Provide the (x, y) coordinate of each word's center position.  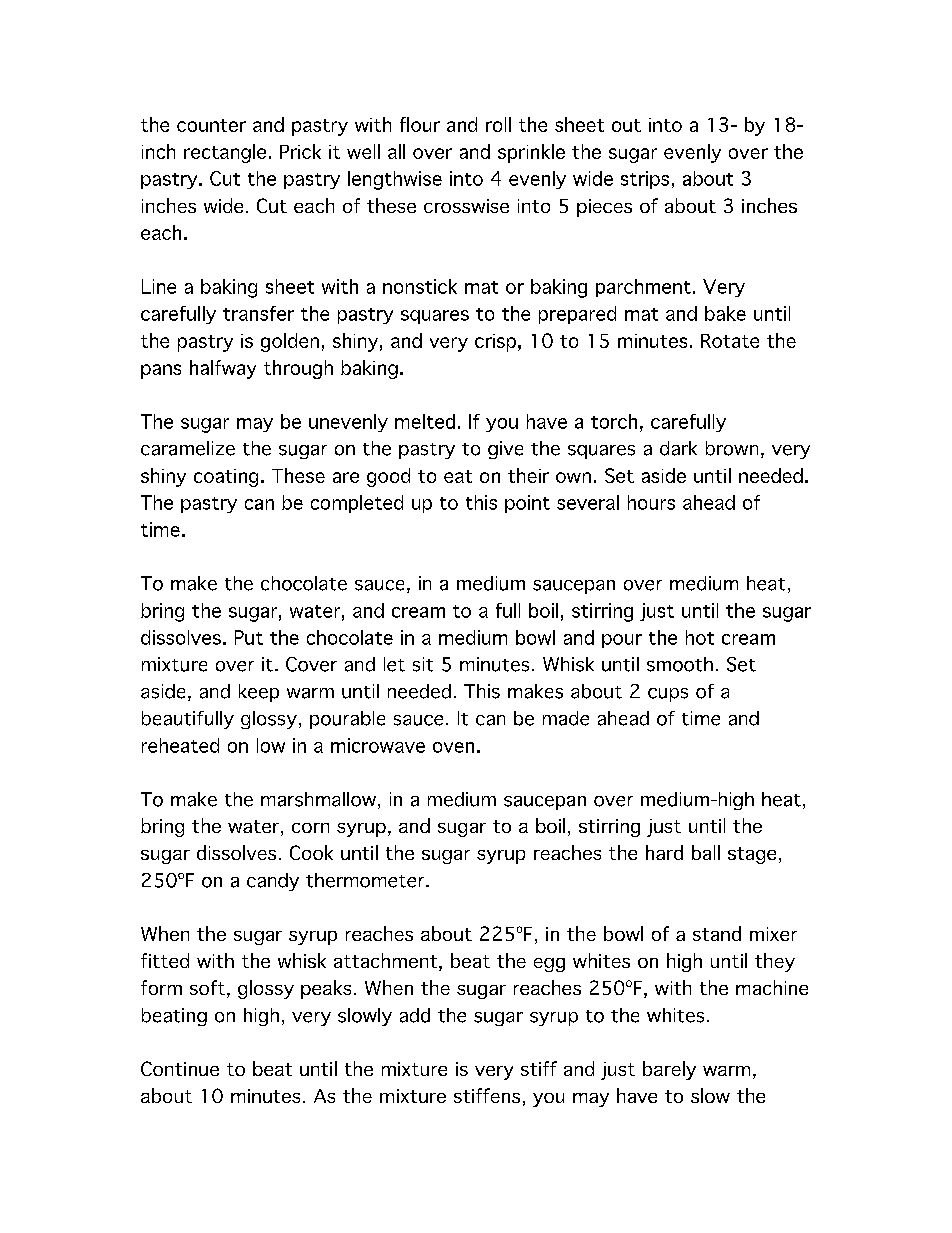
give (505, 450)
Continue (180, 1068)
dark (678, 448)
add (415, 1015)
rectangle (225, 153)
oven (453, 747)
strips (645, 180)
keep (259, 693)
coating (226, 478)
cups (668, 695)
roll (498, 124)
